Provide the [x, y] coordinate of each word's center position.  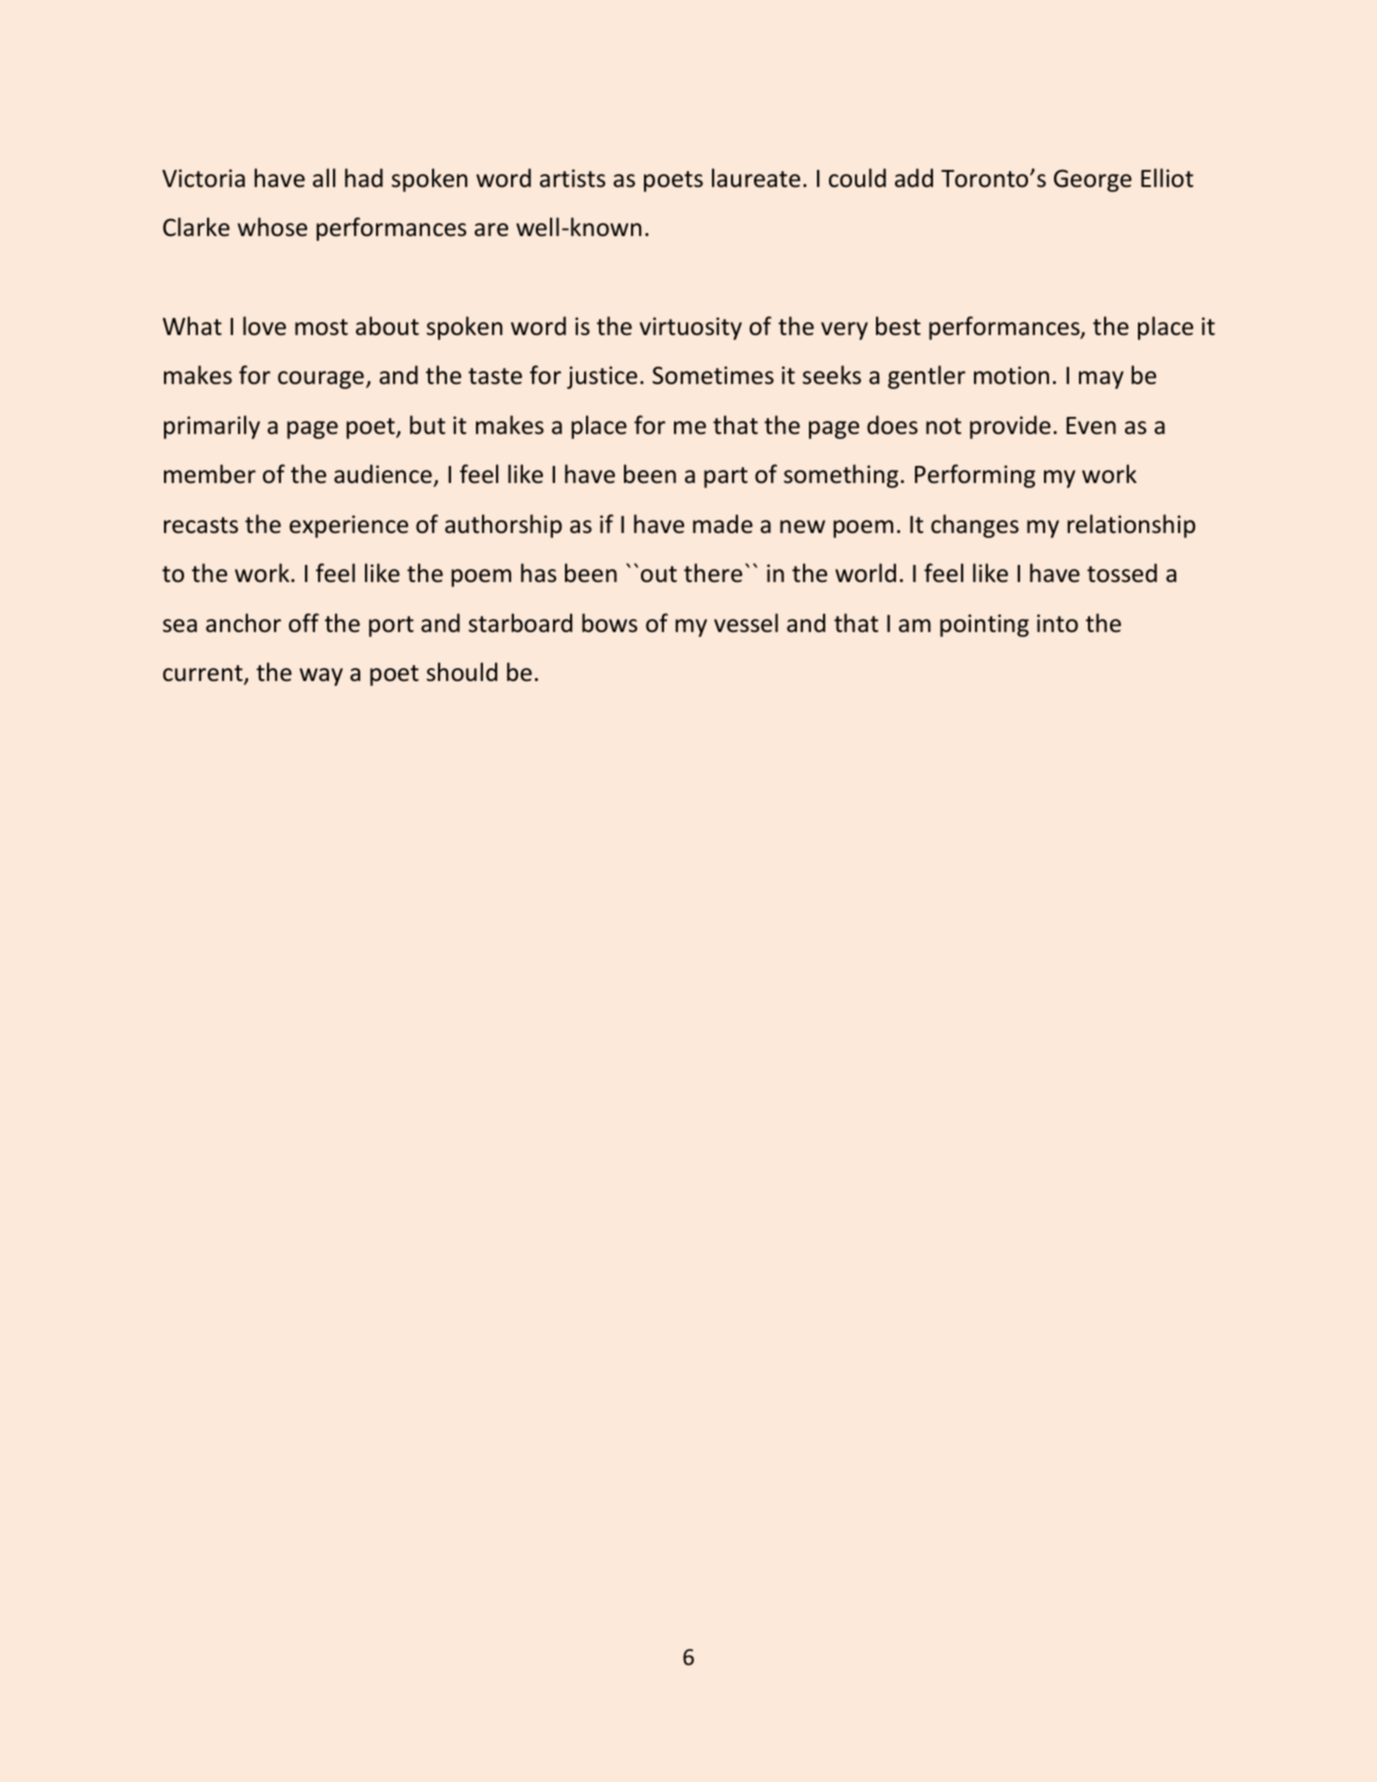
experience [348, 526]
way [321, 677]
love [264, 326]
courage [321, 380]
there [713, 573]
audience [384, 475]
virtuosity [691, 328]
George [1093, 180]
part [726, 477]
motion [1011, 375]
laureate [756, 178]
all [324, 177]
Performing [975, 476]
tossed [1122, 573]
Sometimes [713, 375]
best [898, 326]
